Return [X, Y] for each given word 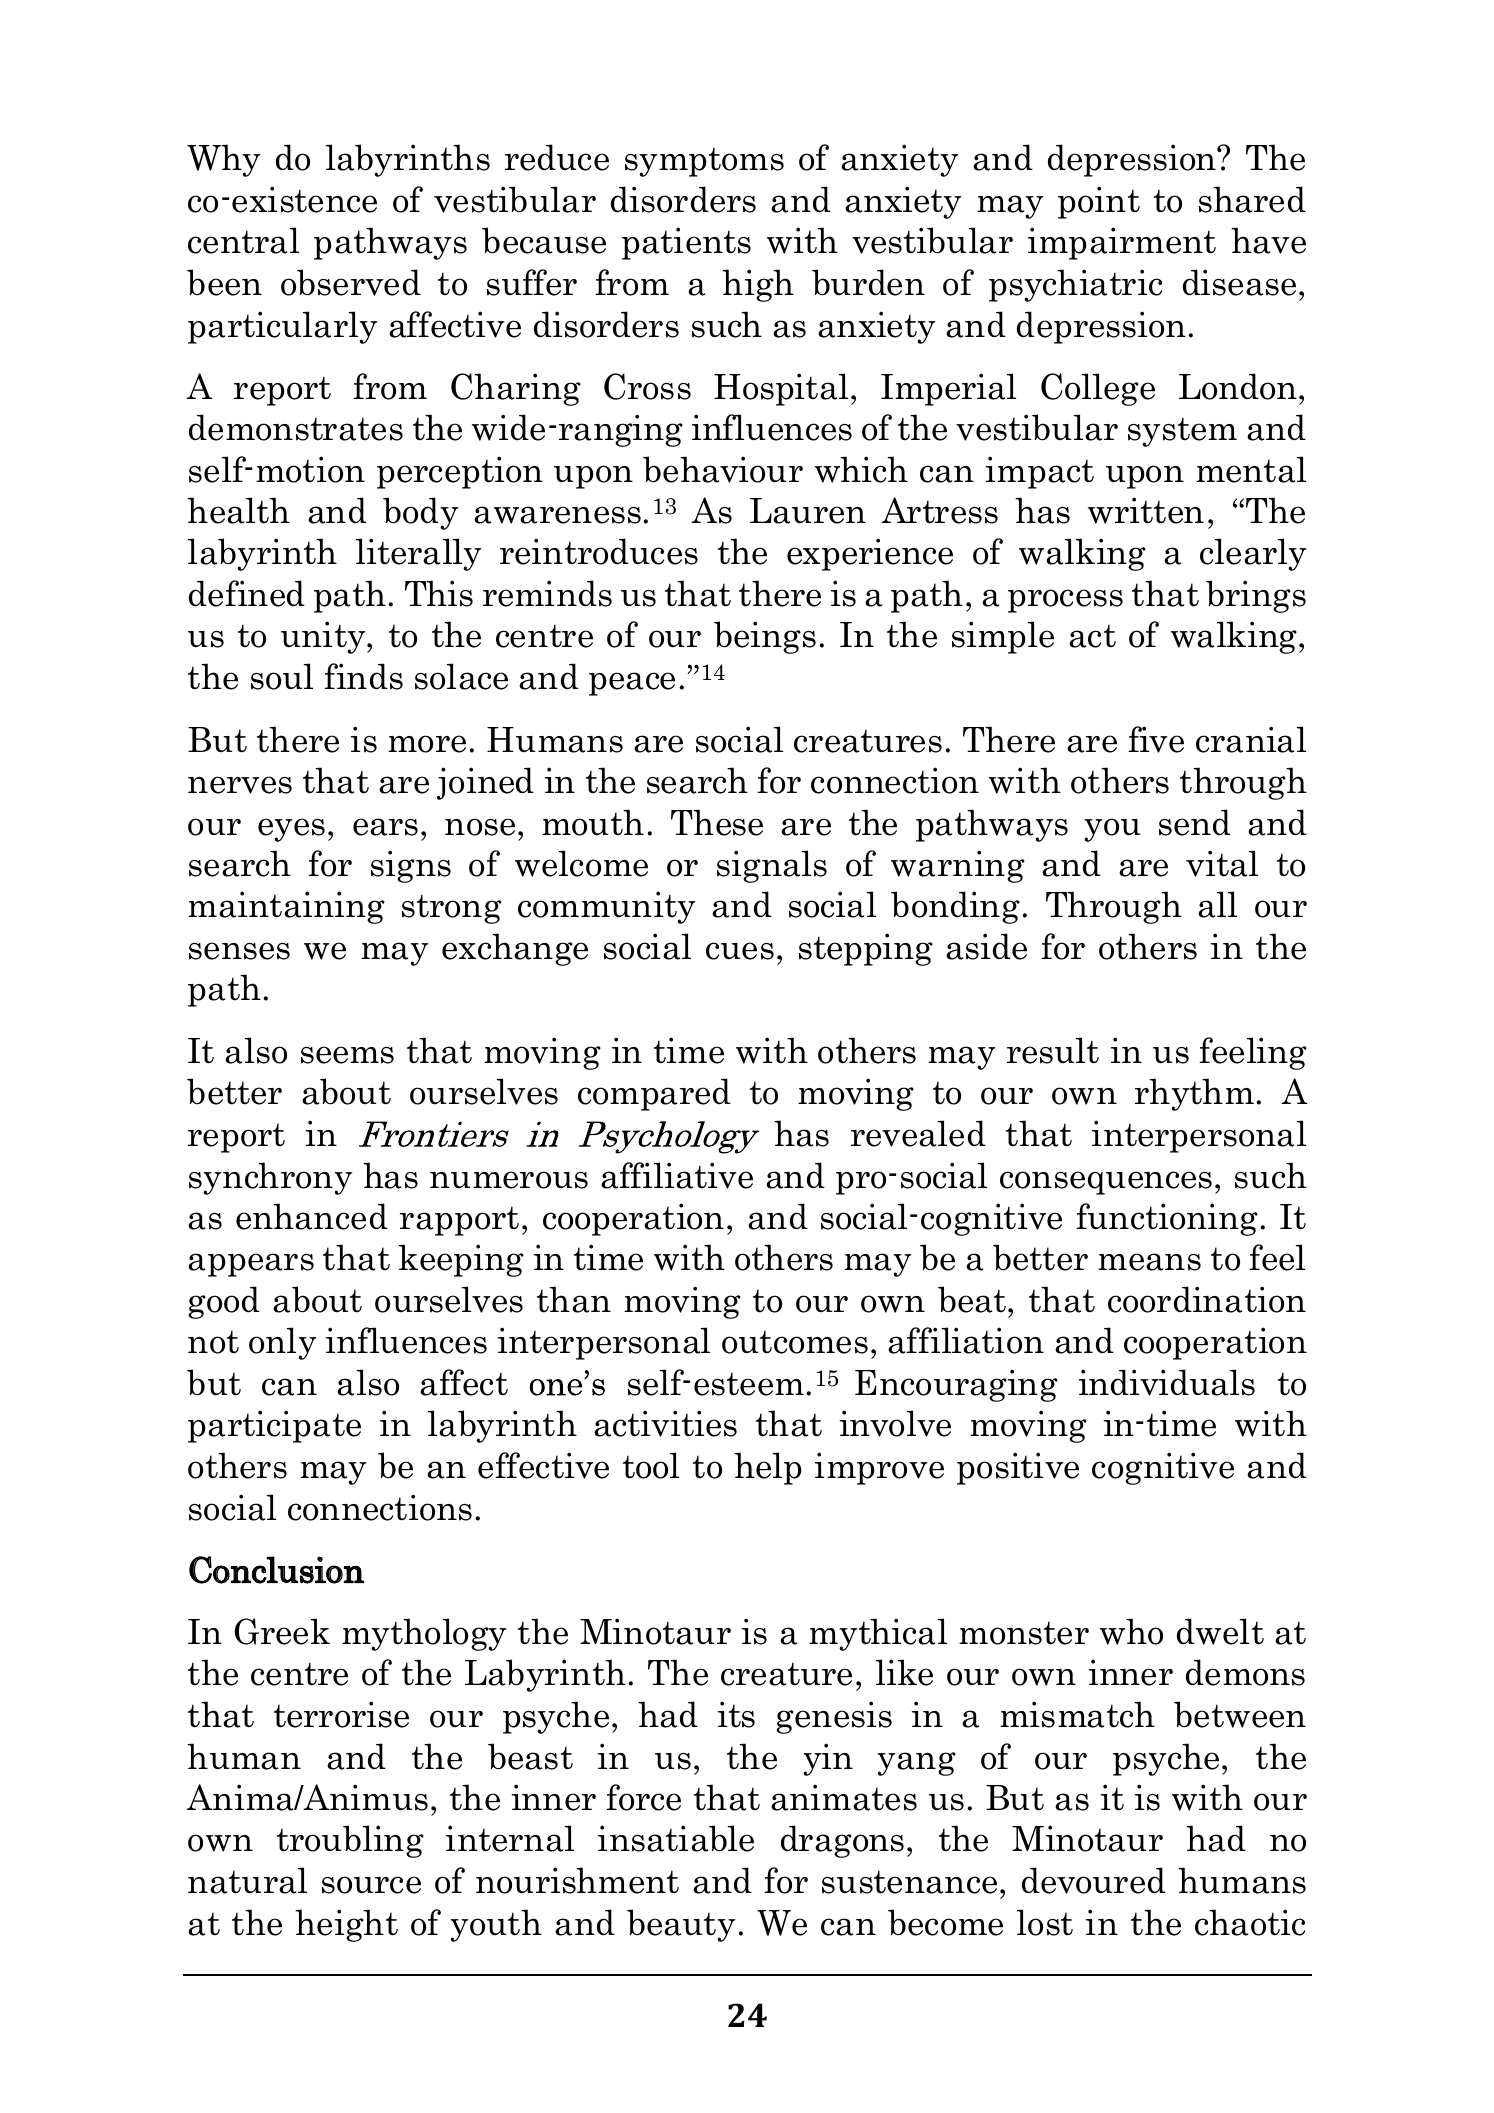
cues [740, 951]
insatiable [676, 1838]
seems [347, 1055]
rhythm [1196, 1094]
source [371, 1885]
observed [351, 282]
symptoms [704, 162]
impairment [1122, 243]
